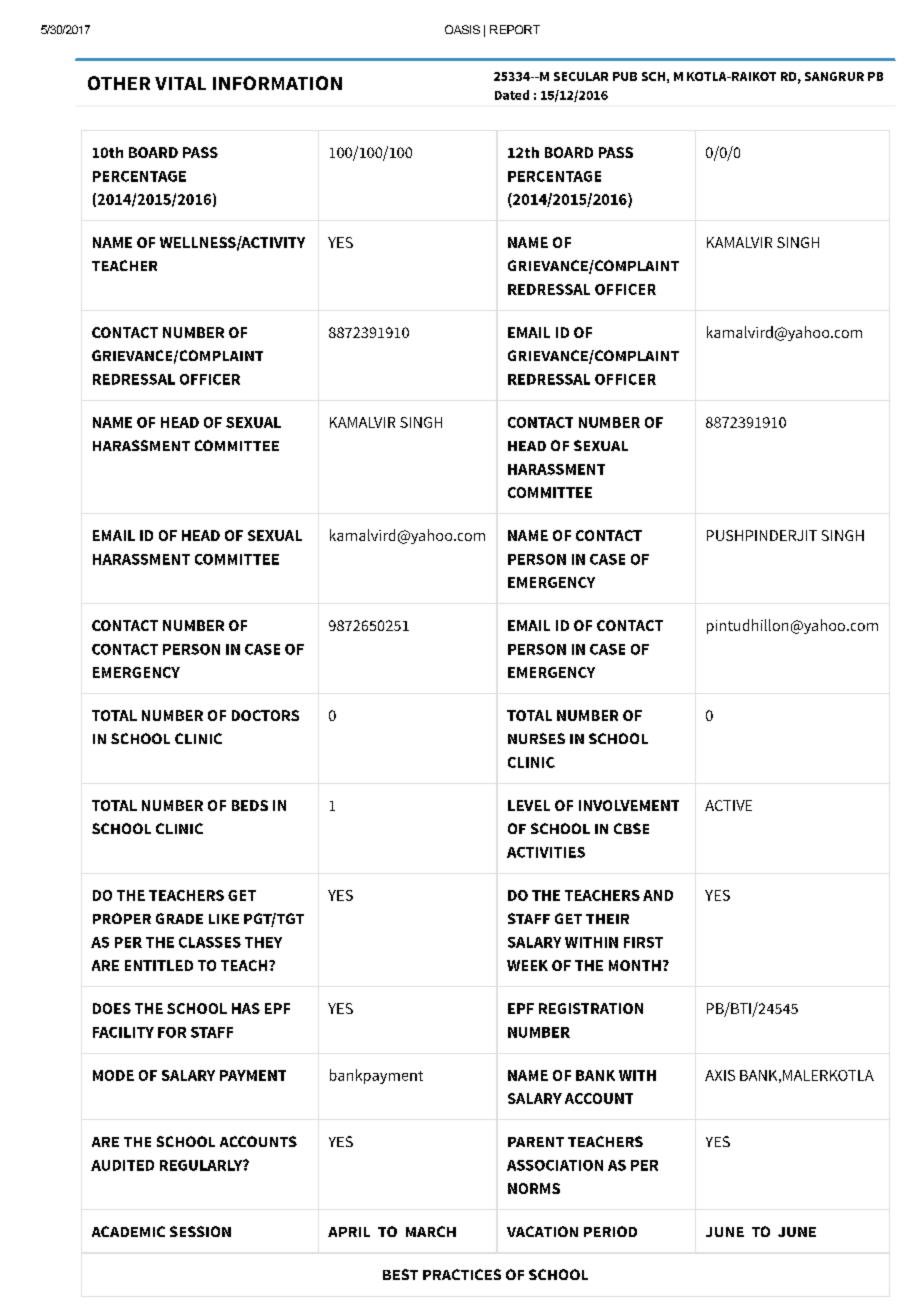  What do you see at coordinates (629, 805) in the screenshot?
I see `INVOLVEMENT` at bounding box center [629, 805].
